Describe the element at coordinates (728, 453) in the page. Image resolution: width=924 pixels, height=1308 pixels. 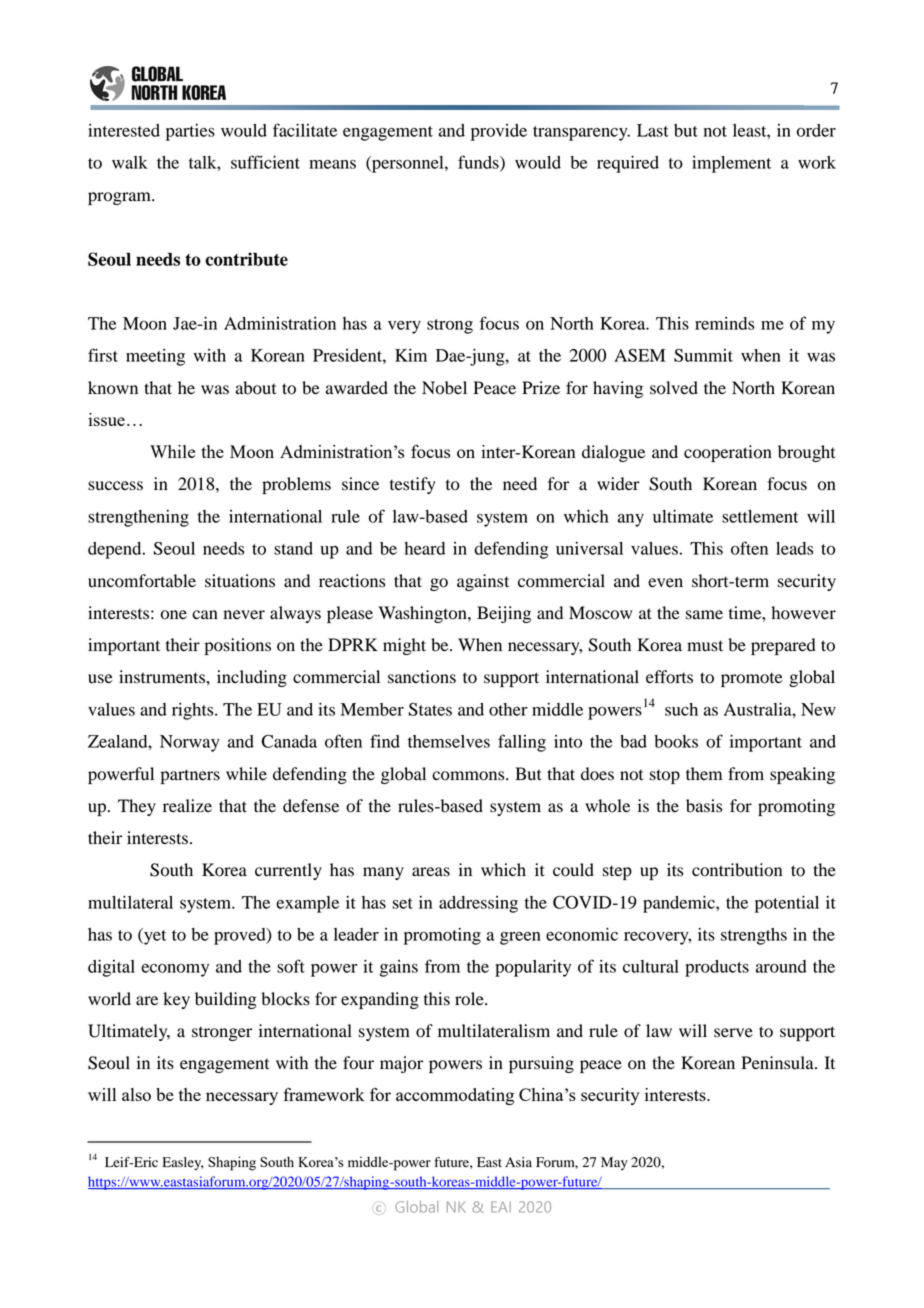
I see `cooperation` at that location.
